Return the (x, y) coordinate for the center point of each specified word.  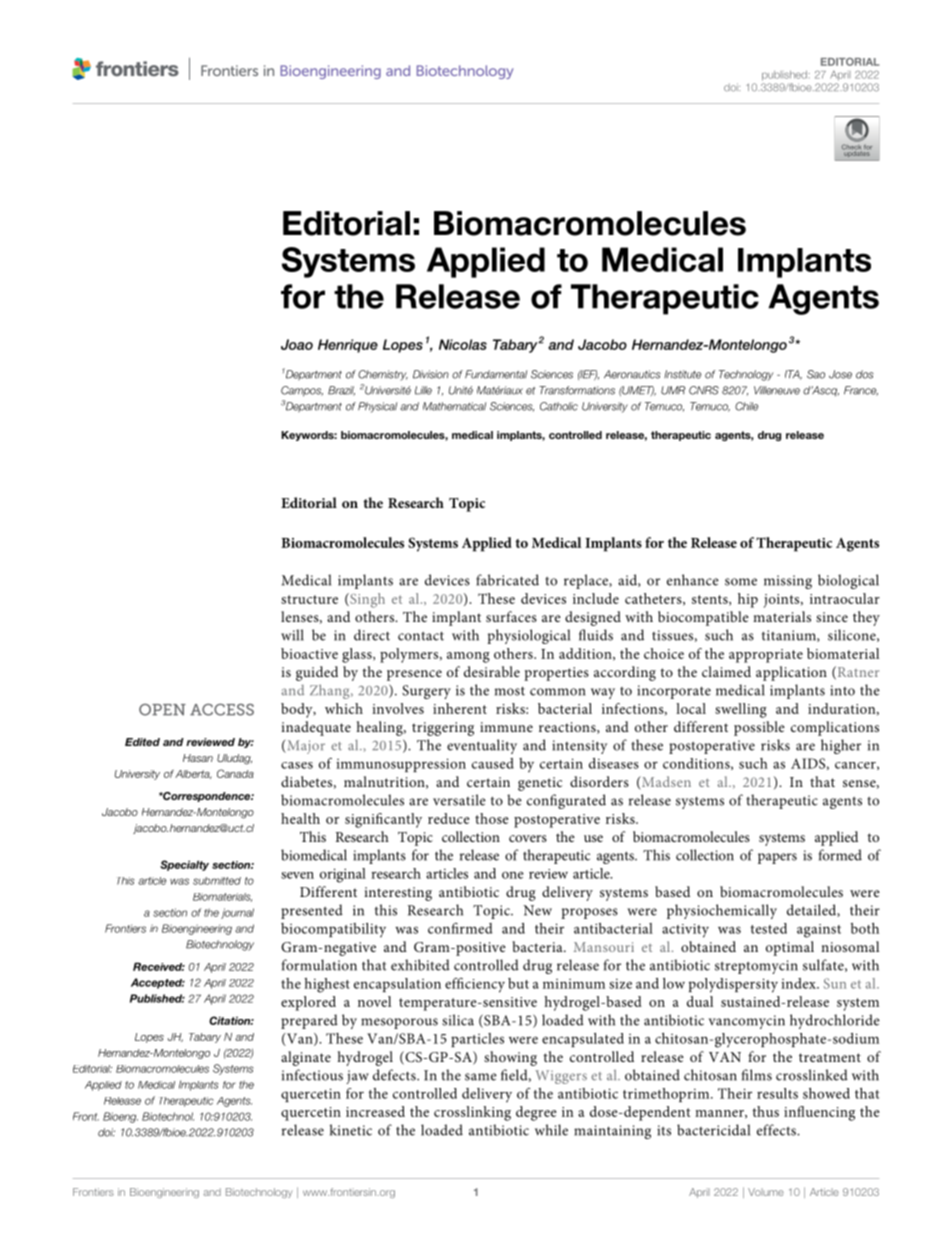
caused (493, 763)
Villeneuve (777, 390)
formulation (319, 965)
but (518, 983)
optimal (790, 948)
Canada (235, 773)
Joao (297, 344)
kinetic (351, 1130)
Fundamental (496, 374)
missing (788, 582)
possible (759, 728)
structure (309, 599)
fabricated (507, 580)
